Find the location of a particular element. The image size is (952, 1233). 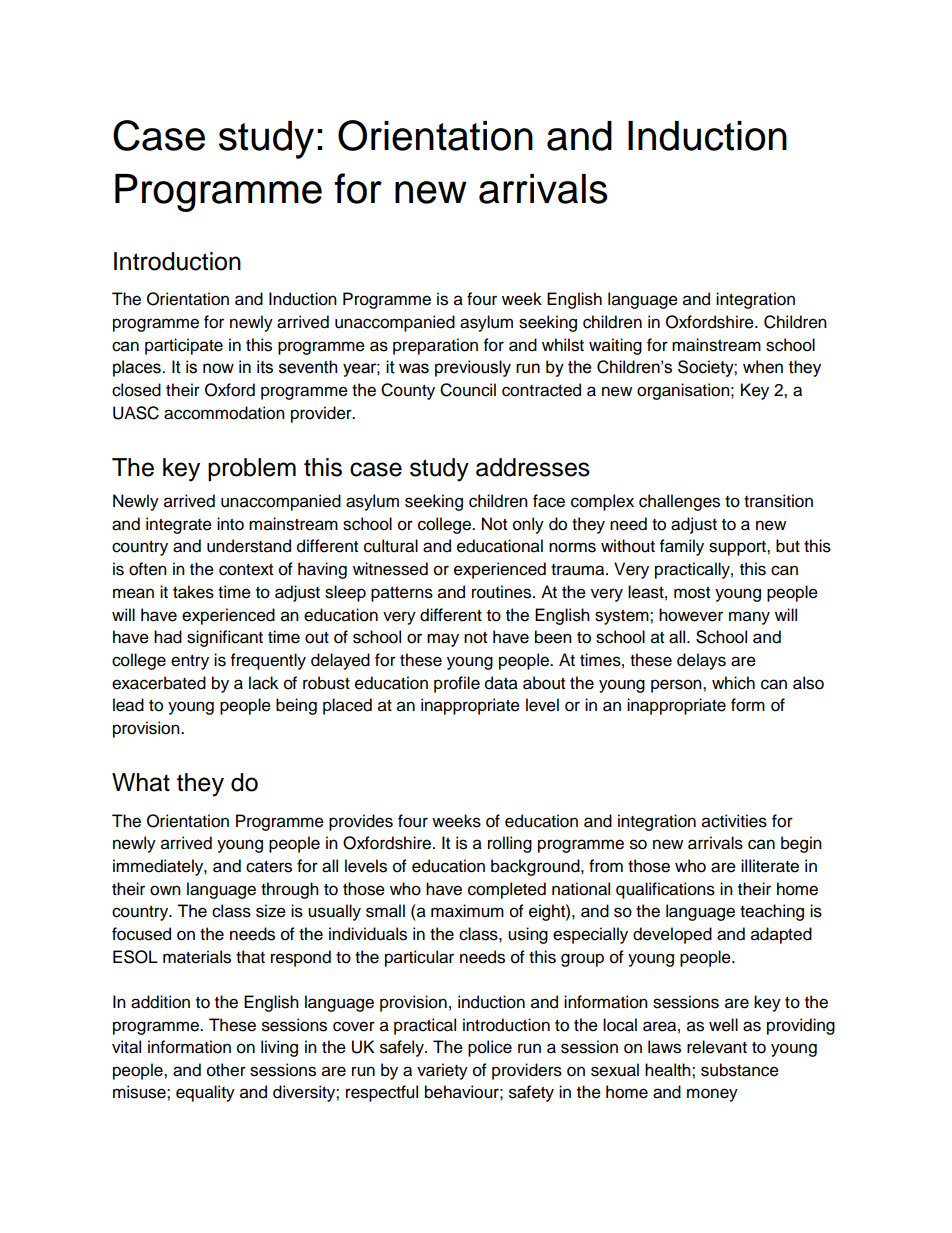

exacerbated is located at coordinates (159, 683).
